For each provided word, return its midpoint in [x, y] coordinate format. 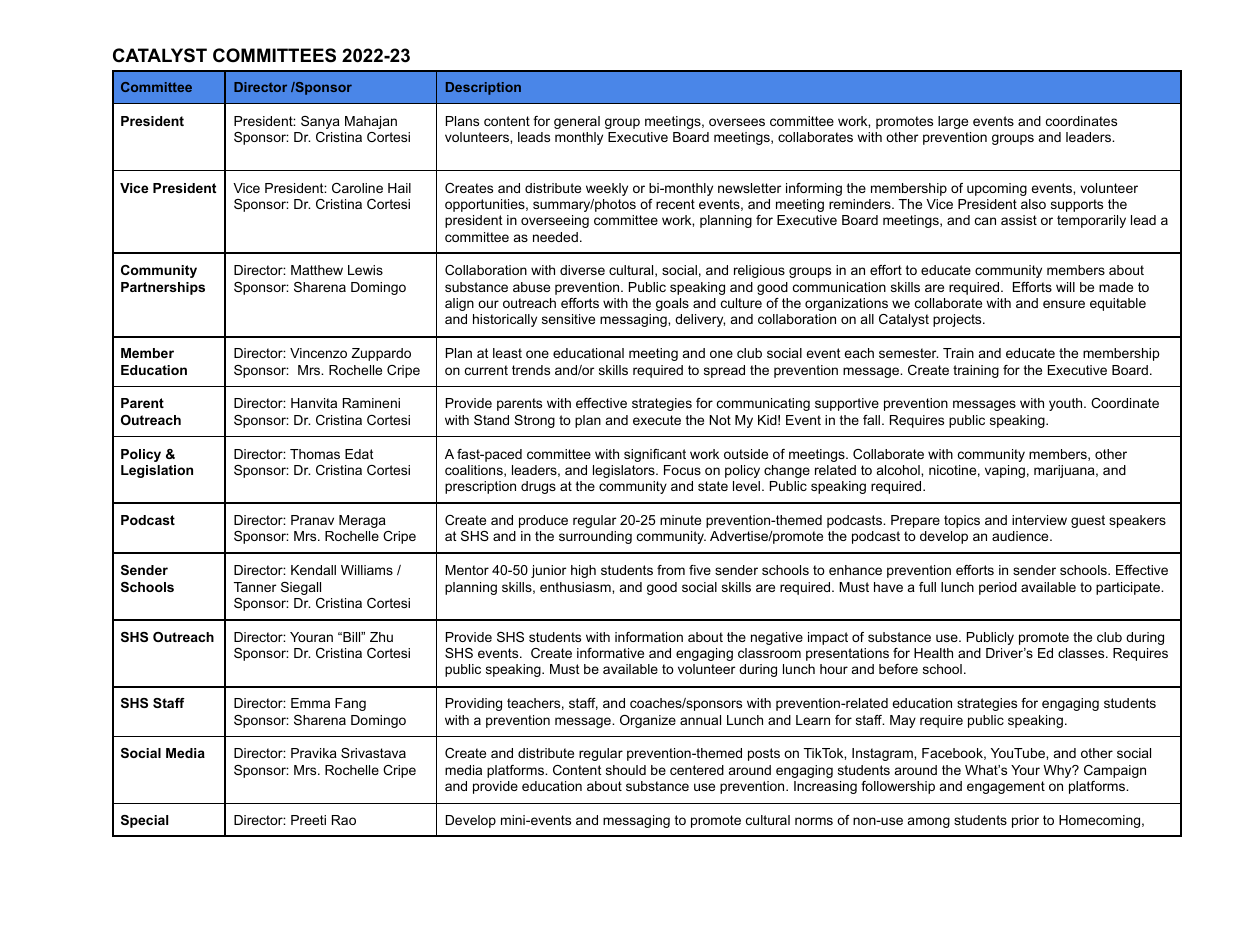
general [577, 122]
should [626, 770]
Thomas [315, 454]
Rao [344, 820]
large [953, 122]
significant [655, 455]
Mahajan [371, 122]
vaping [1005, 471]
